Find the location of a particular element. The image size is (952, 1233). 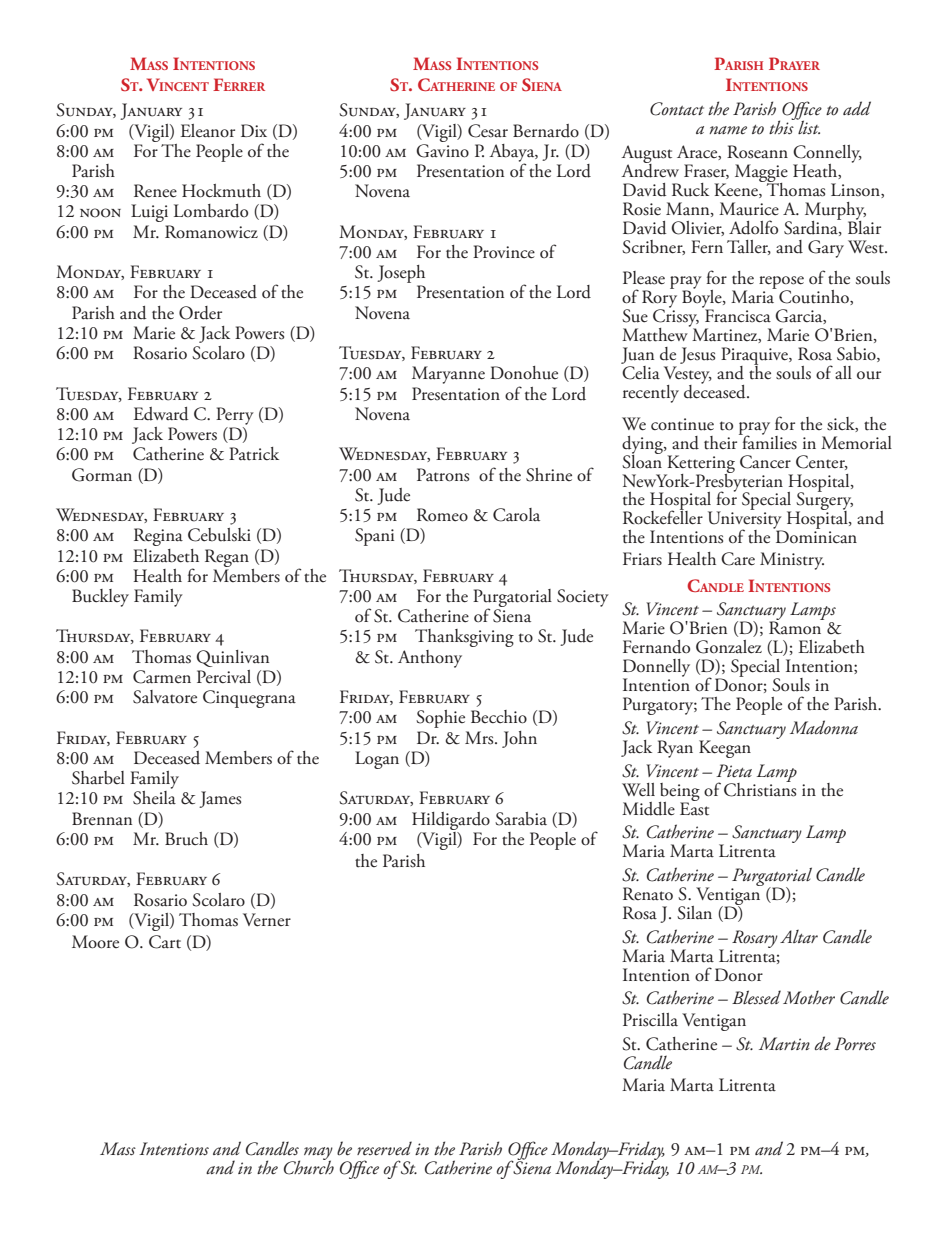

Ramon is located at coordinates (795, 628).
